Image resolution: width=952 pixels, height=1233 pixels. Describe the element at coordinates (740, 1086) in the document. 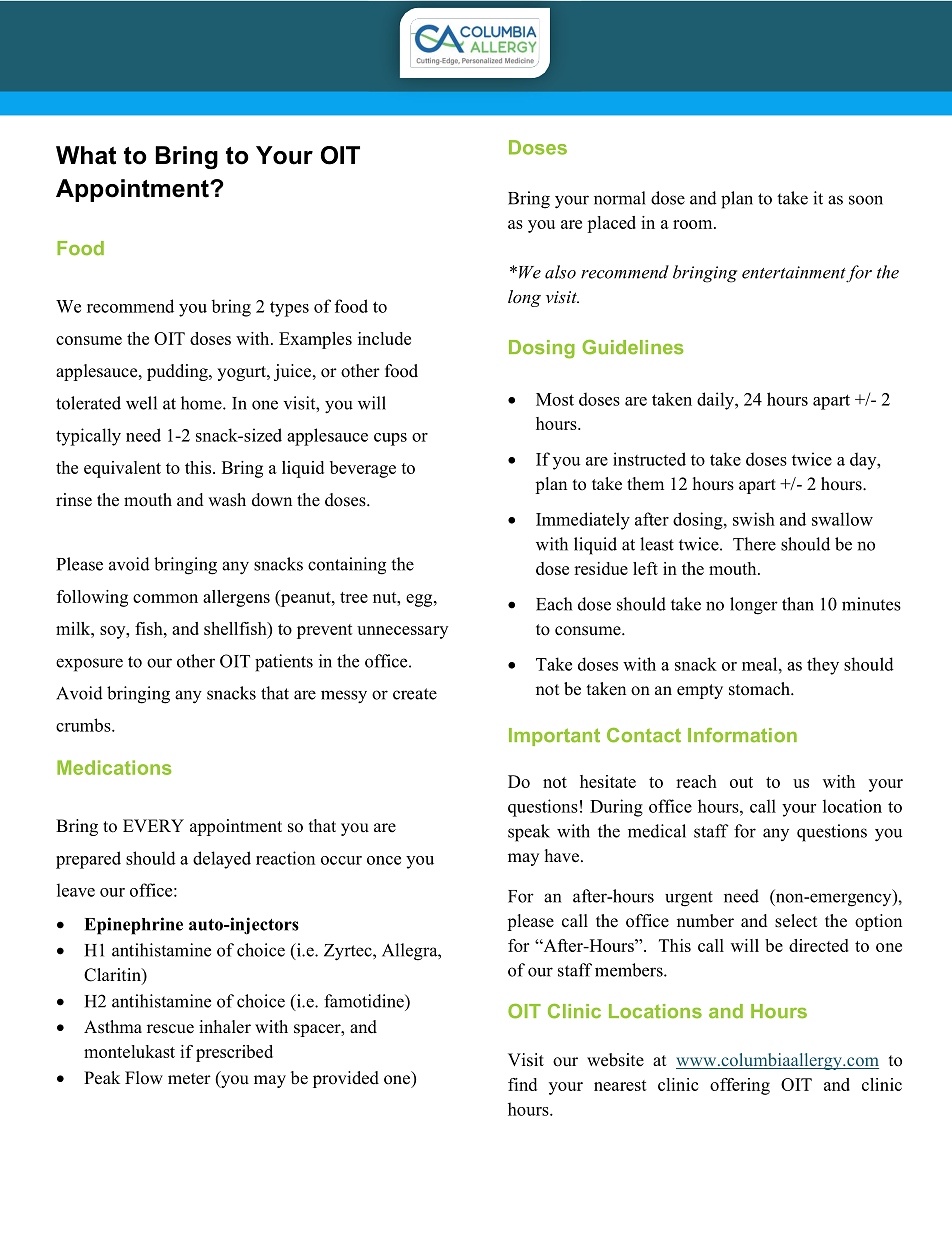

I see `offering` at that location.
